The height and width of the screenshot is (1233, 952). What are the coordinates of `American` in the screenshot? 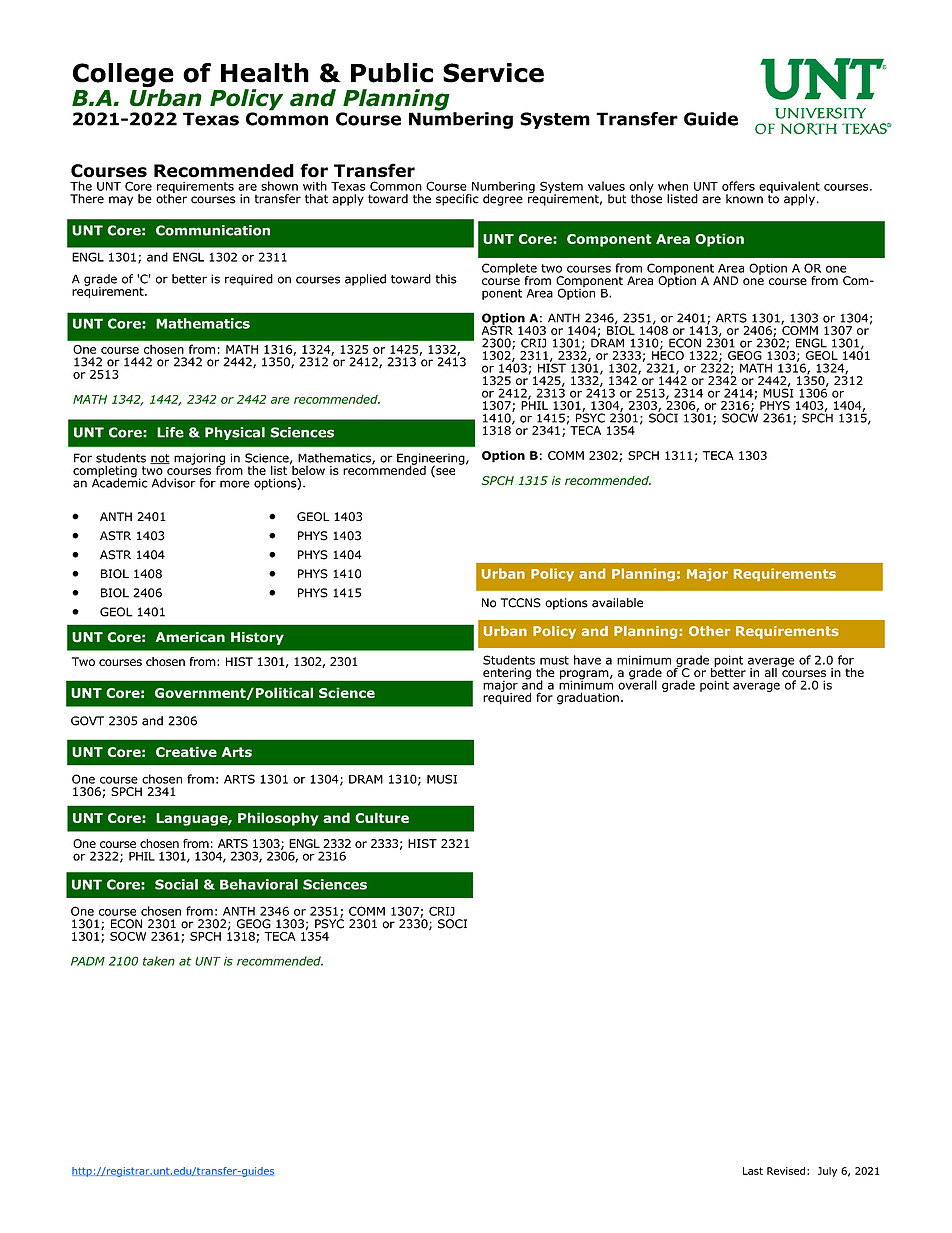 It's located at (190, 637).
